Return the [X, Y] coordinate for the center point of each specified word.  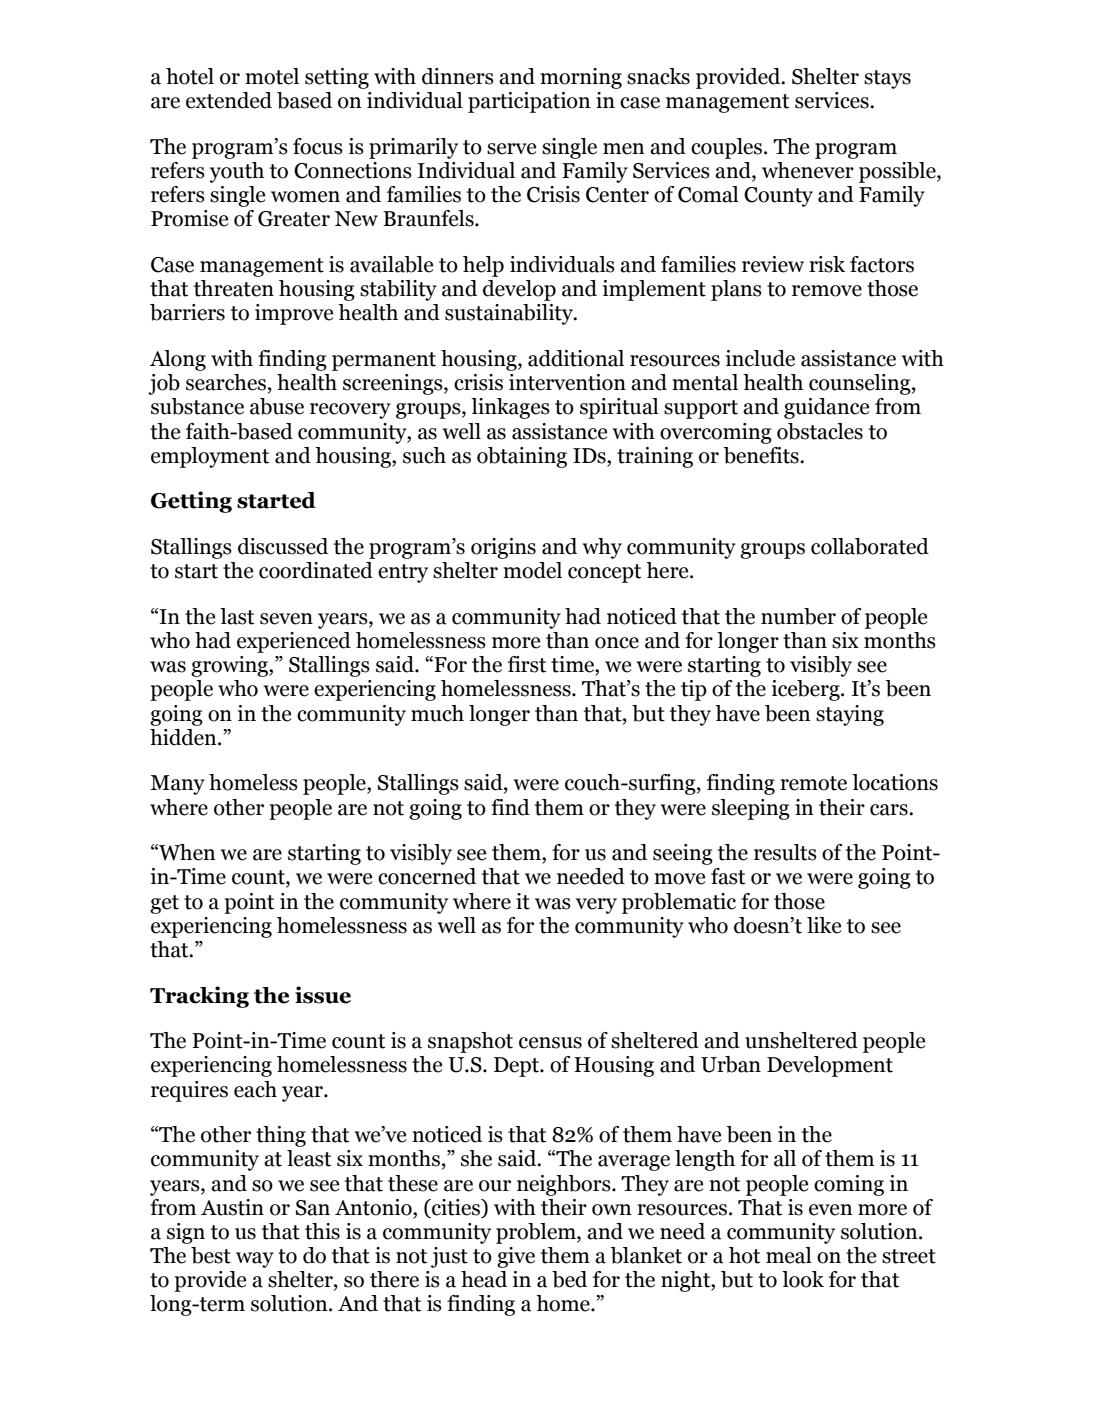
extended [229, 100]
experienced [294, 642]
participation [529, 102]
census [550, 1043]
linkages [510, 408]
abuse [277, 406]
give [516, 1257]
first [527, 664]
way [255, 1260]
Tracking [199, 997]
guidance [826, 408]
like [824, 925]
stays [887, 79]
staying [850, 715]
